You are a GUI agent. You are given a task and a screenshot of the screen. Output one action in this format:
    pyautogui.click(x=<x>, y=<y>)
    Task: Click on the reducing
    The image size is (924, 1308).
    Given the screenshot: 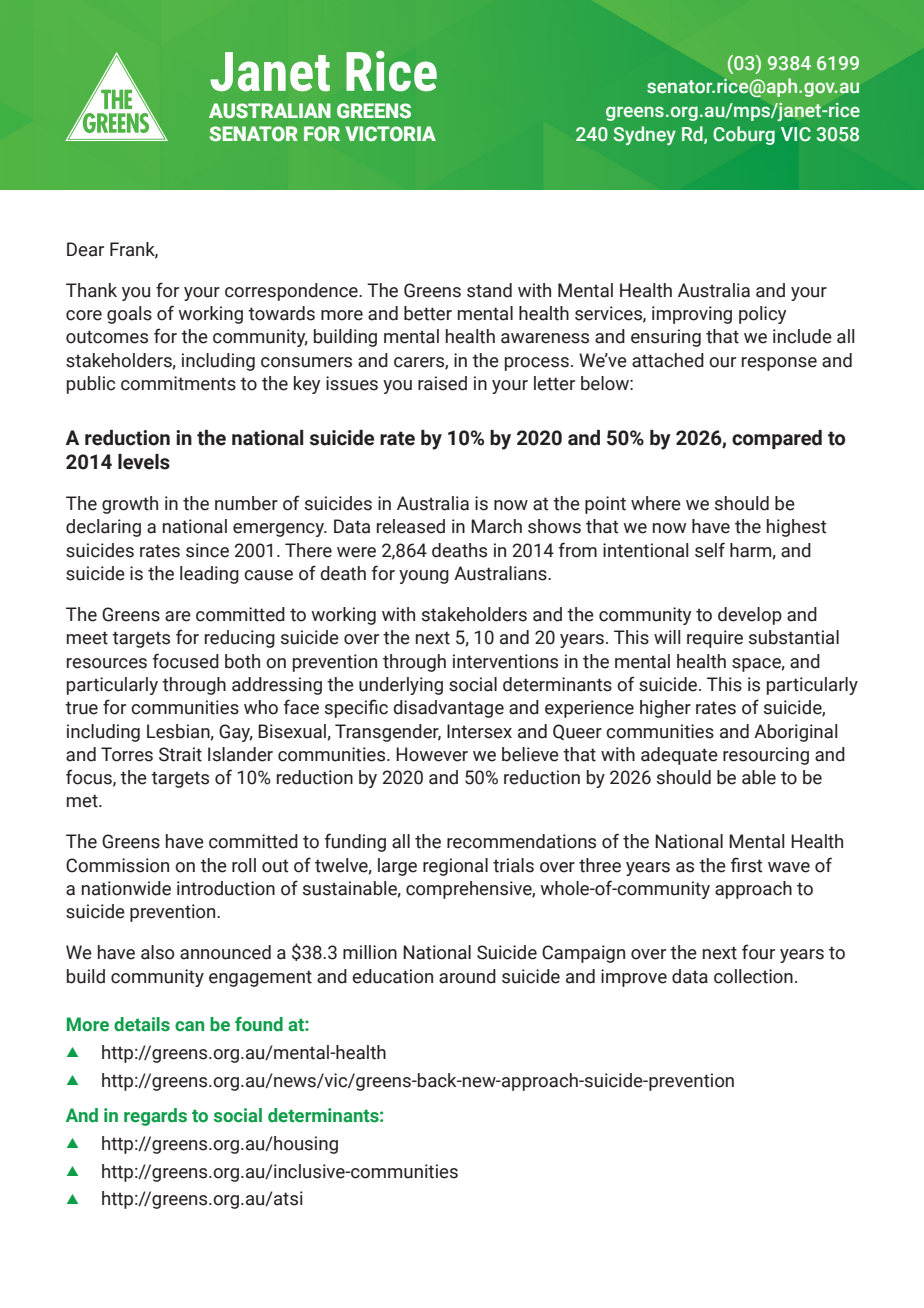 What is the action you would take?
    pyautogui.click(x=240, y=639)
